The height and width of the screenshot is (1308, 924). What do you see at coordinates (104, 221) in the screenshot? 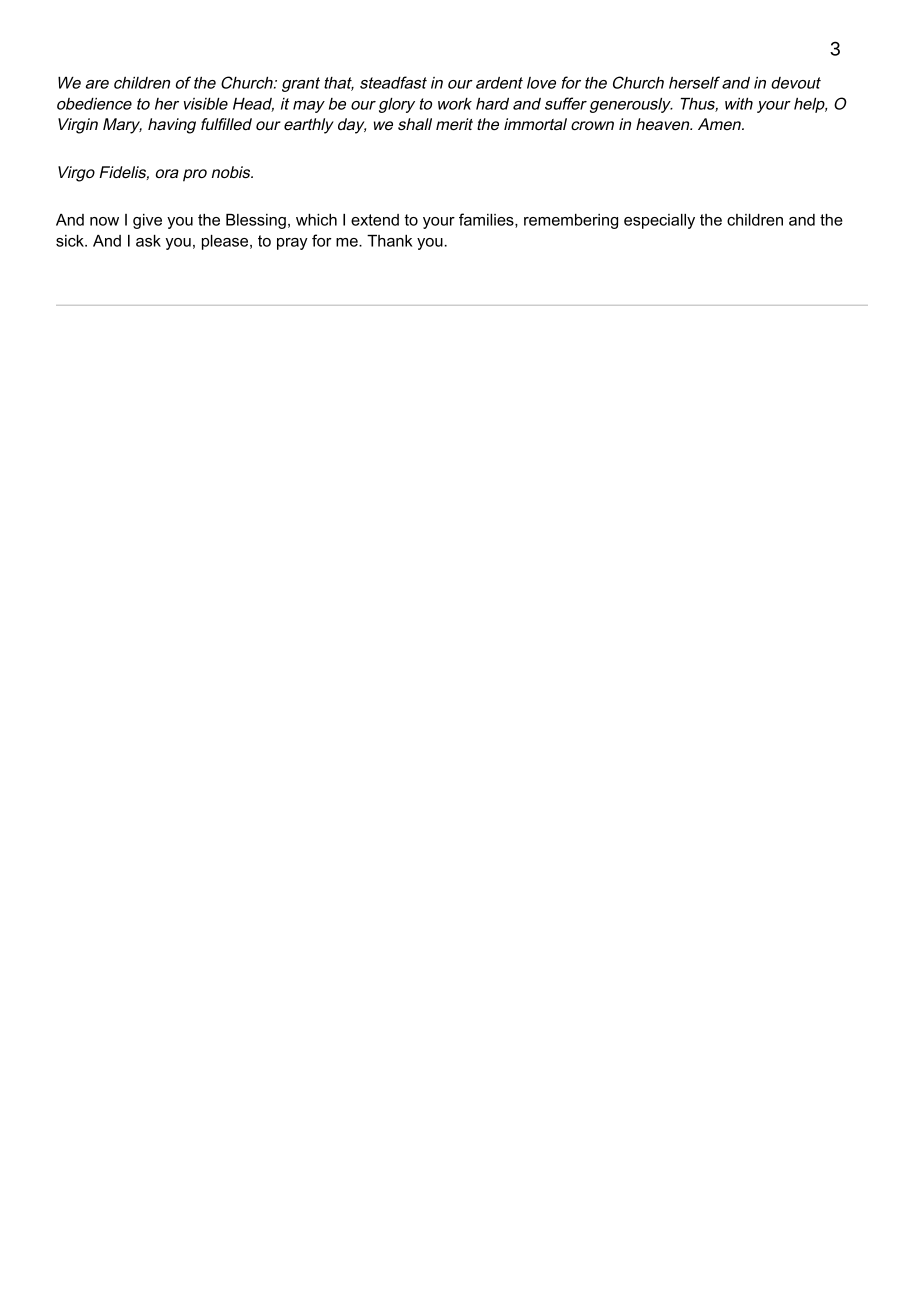
I see `now` at bounding box center [104, 221].
